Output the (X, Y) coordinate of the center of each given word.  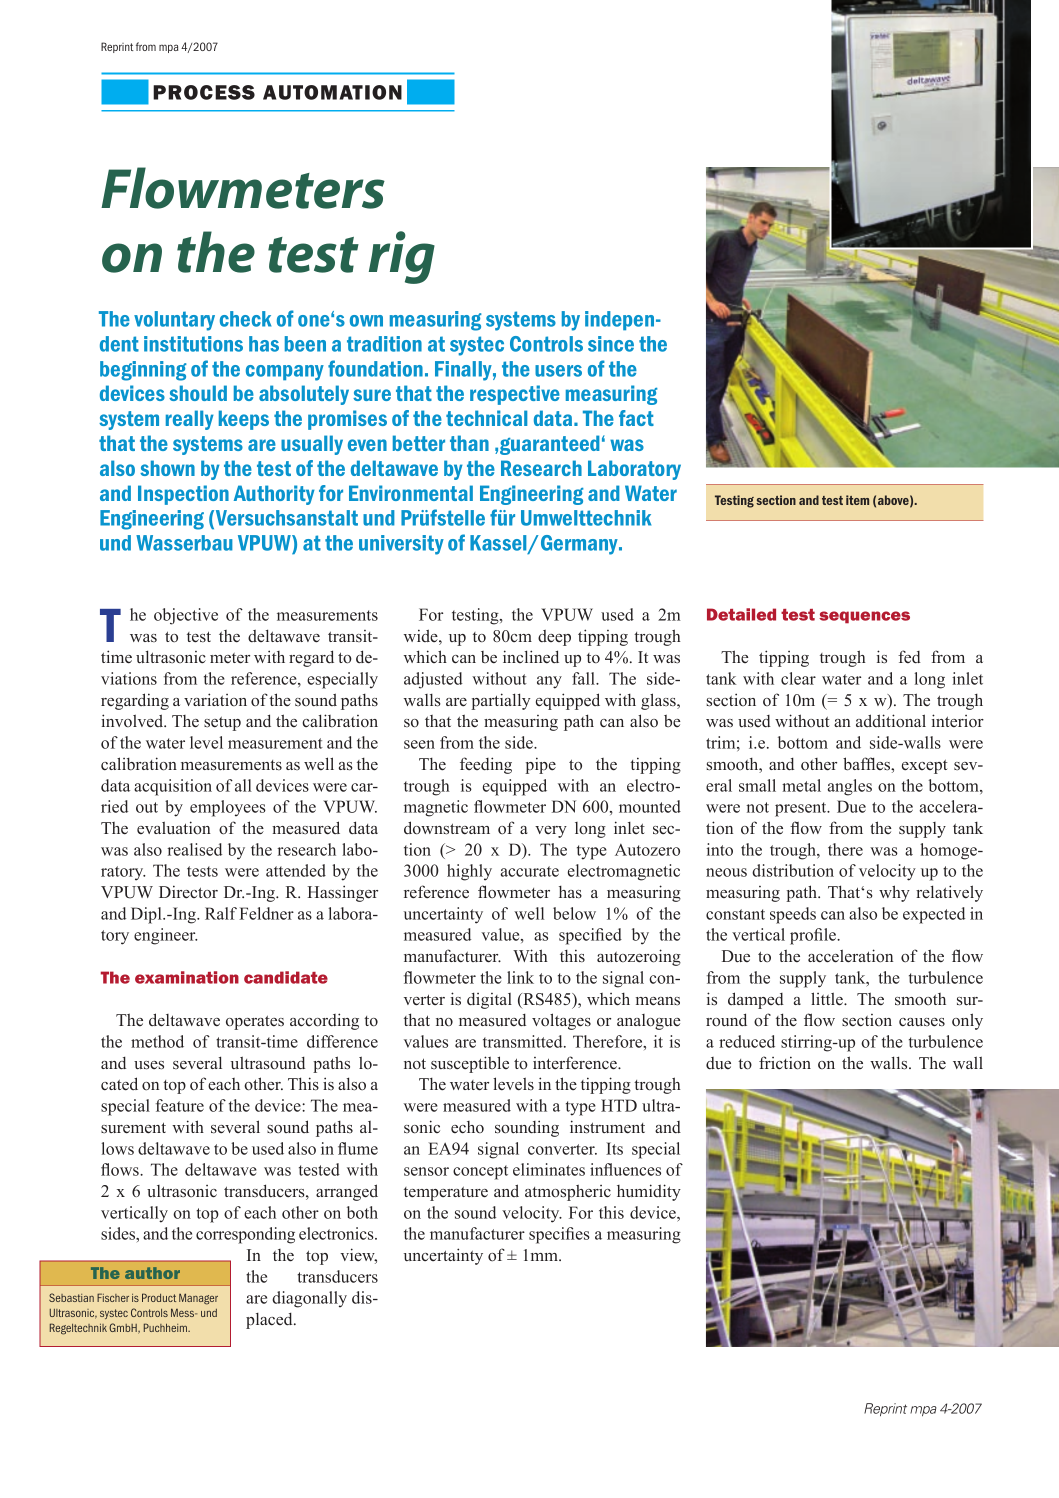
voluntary (174, 321)
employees (228, 808)
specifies (559, 1235)
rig (402, 257)
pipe (540, 765)
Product (159, 1297)
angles (850, 787)
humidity (649, 1192)
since (611, 344)
